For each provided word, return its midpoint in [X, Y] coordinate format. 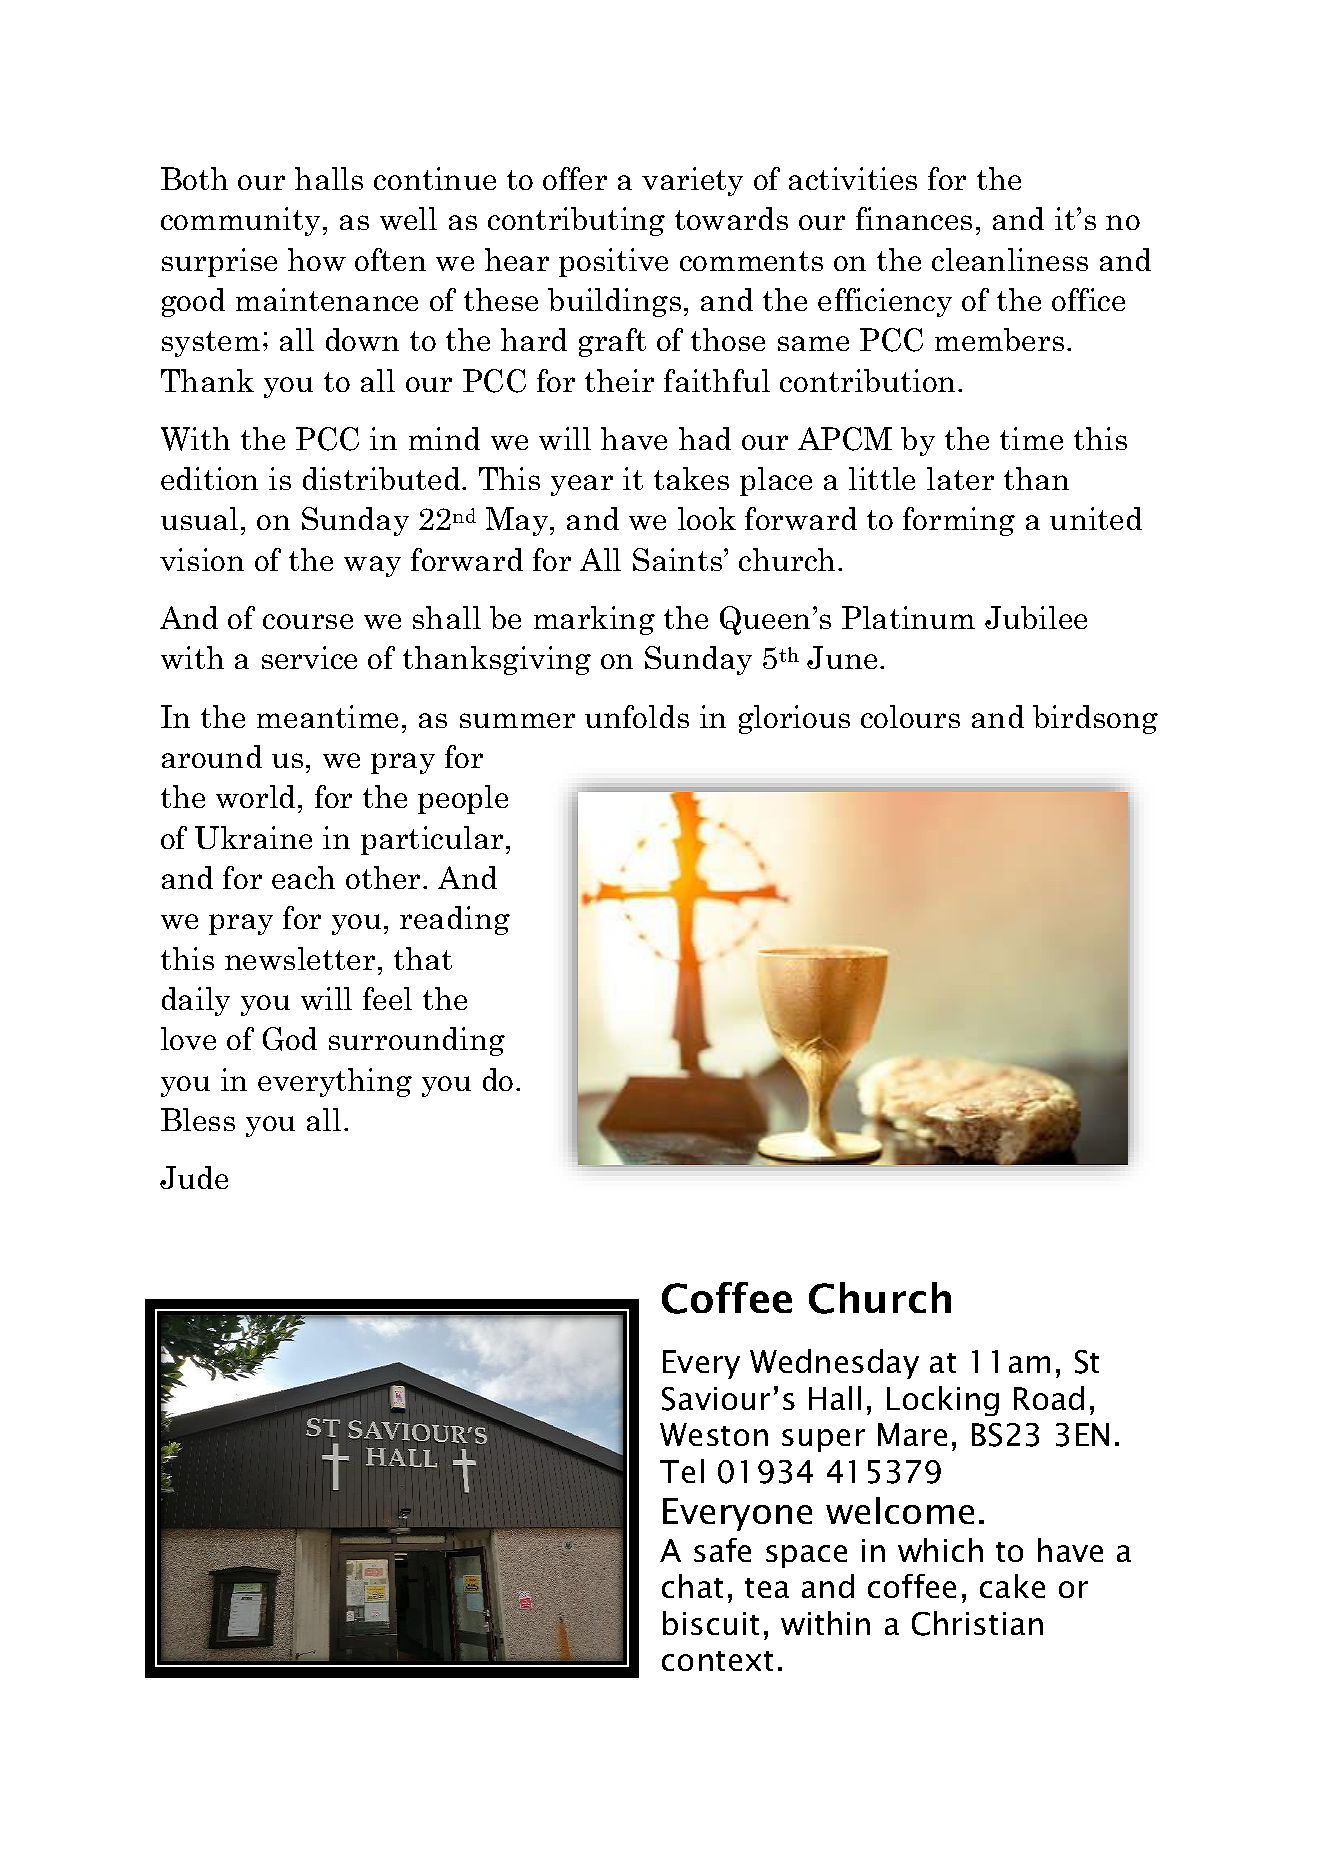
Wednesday [834, 1364]
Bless [198, 1119]
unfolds [637, 716]
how [317, 259]
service [309, 657]
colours [910, 716]
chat [692, 1586]
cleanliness [1010, 259]
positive [613, 262]
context [717, 1661]
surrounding [417, 1041]
